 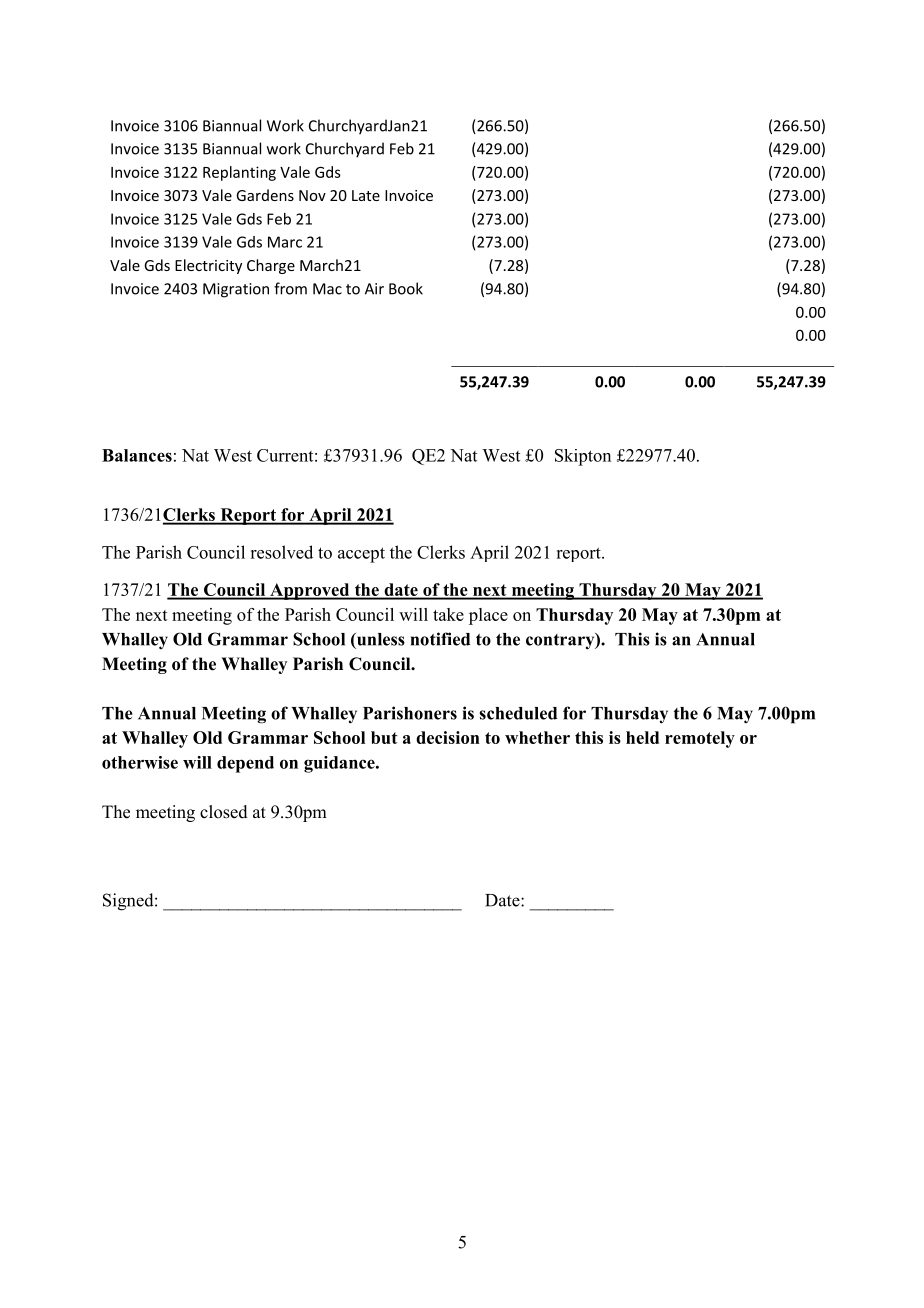 I want to click on take, so click(x=448, y=614).
